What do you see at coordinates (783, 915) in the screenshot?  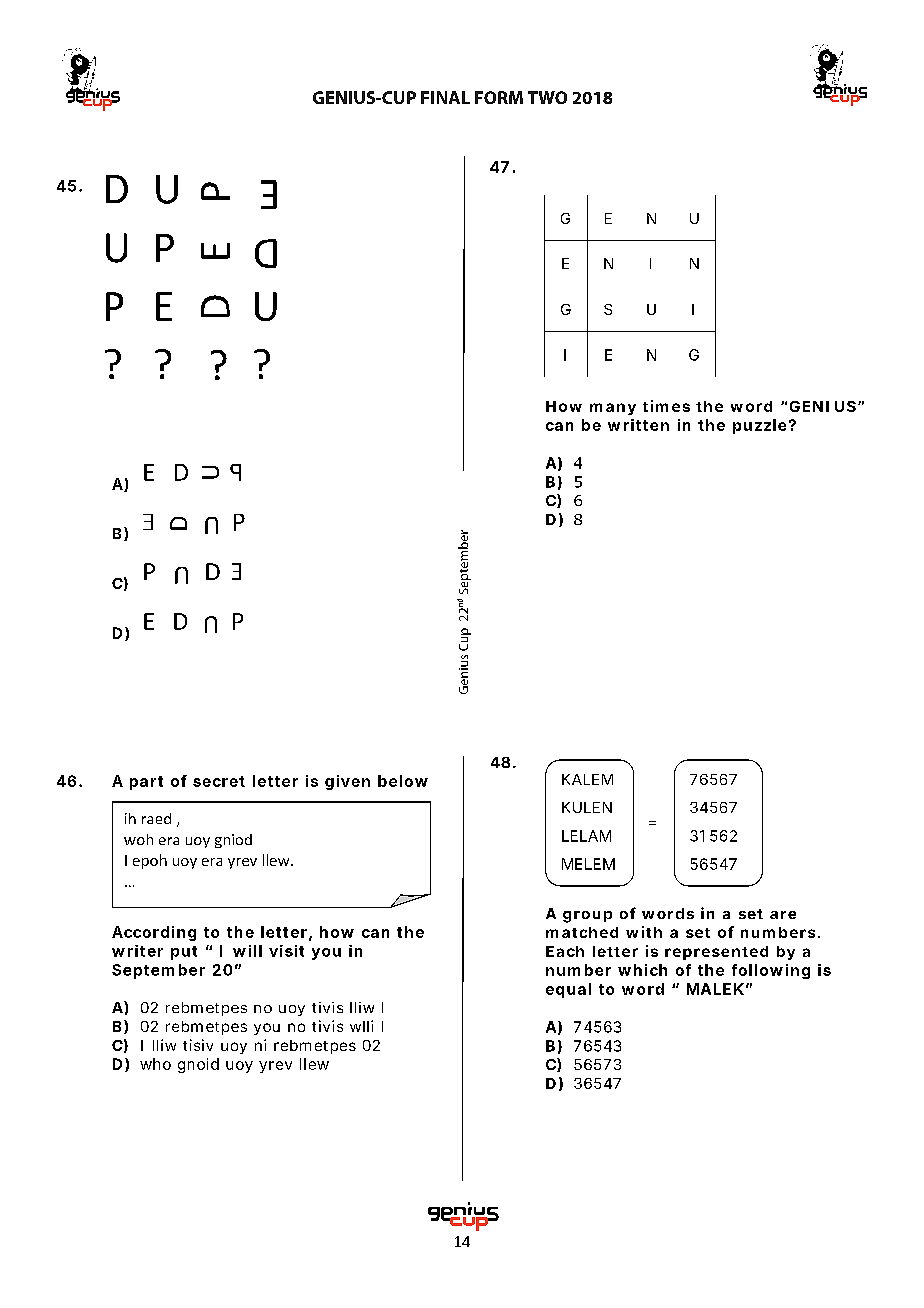 I see `are` at bounding box center [783, 915].
